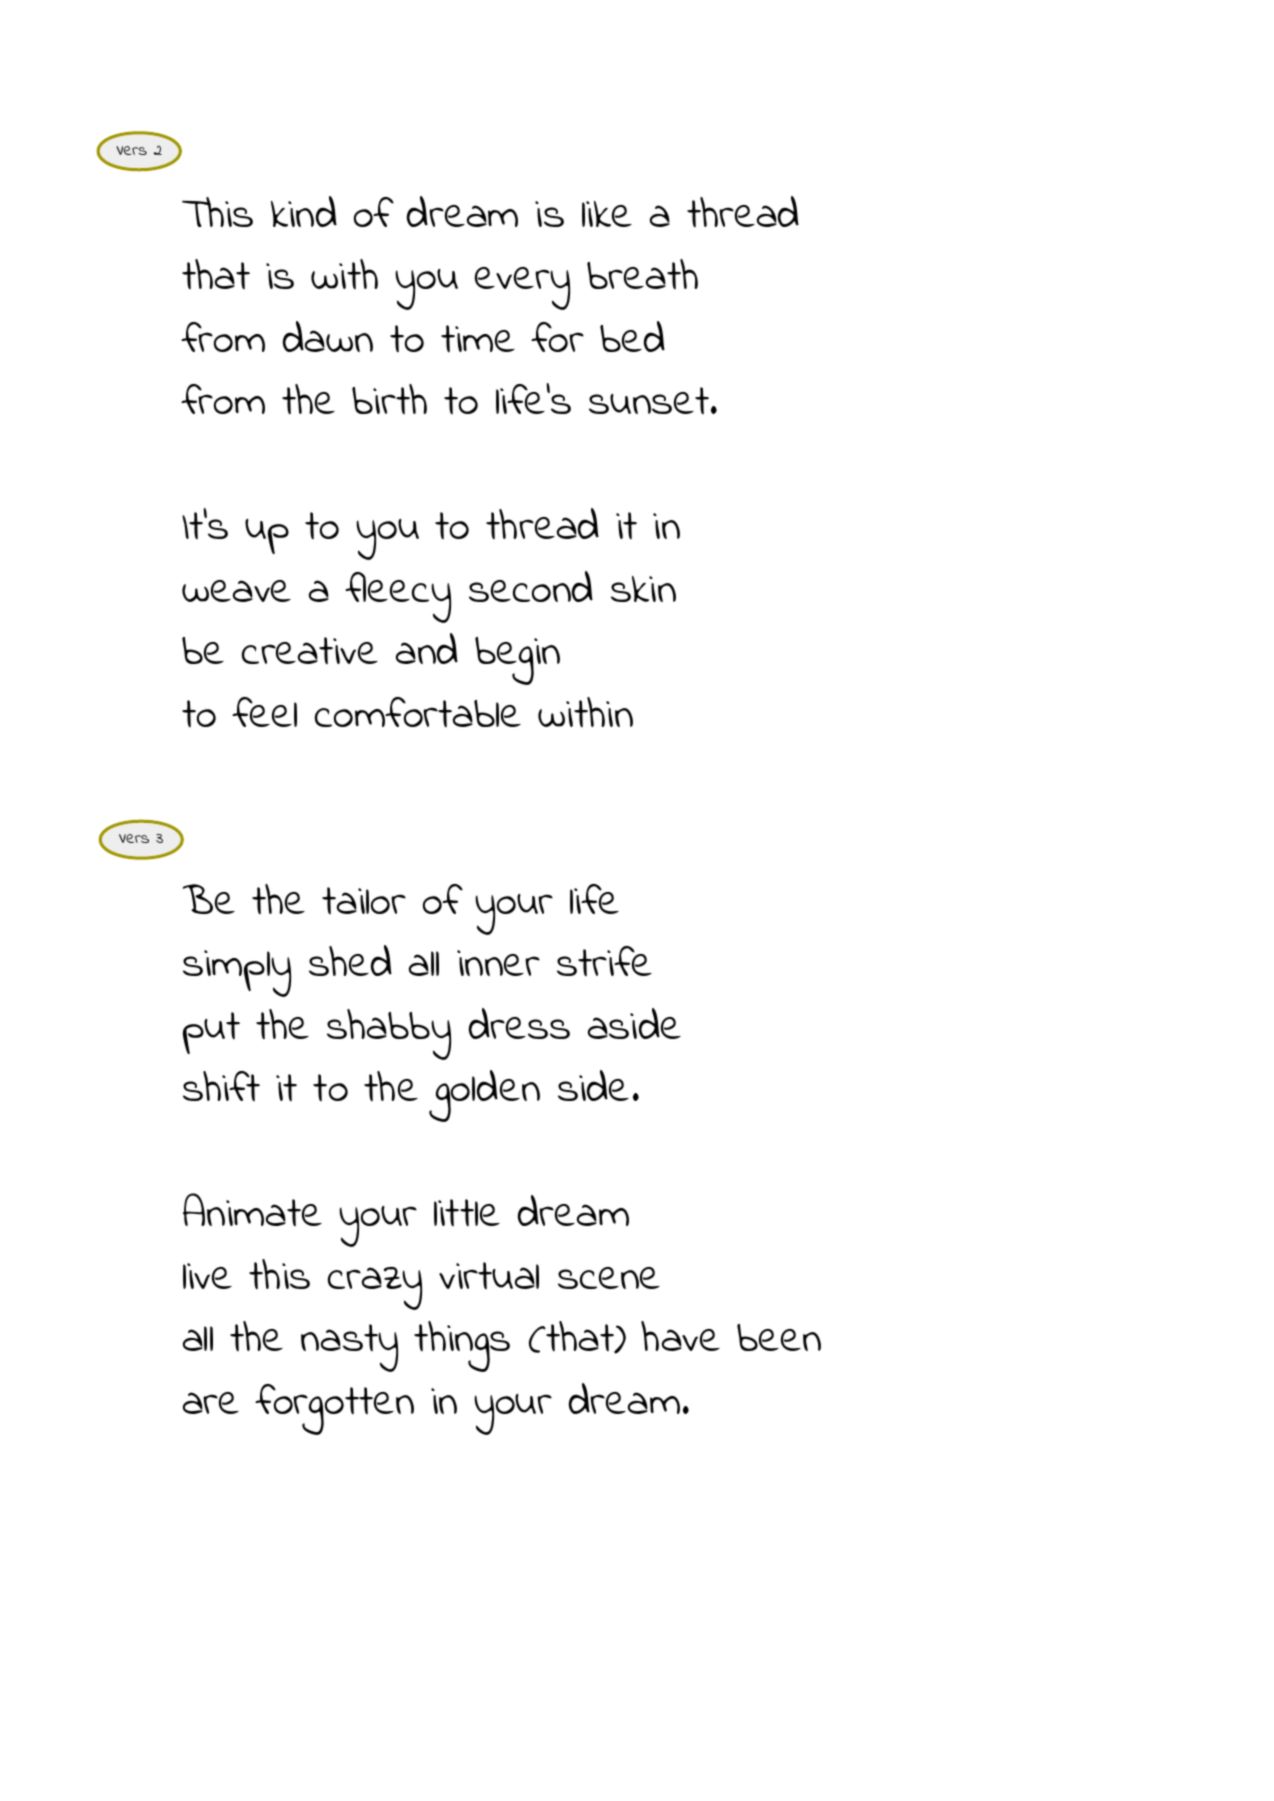 The height and width of the document is (1801, 1274). Describe the element at coordinates (522, 288) in the document. I see `every` at that location.
